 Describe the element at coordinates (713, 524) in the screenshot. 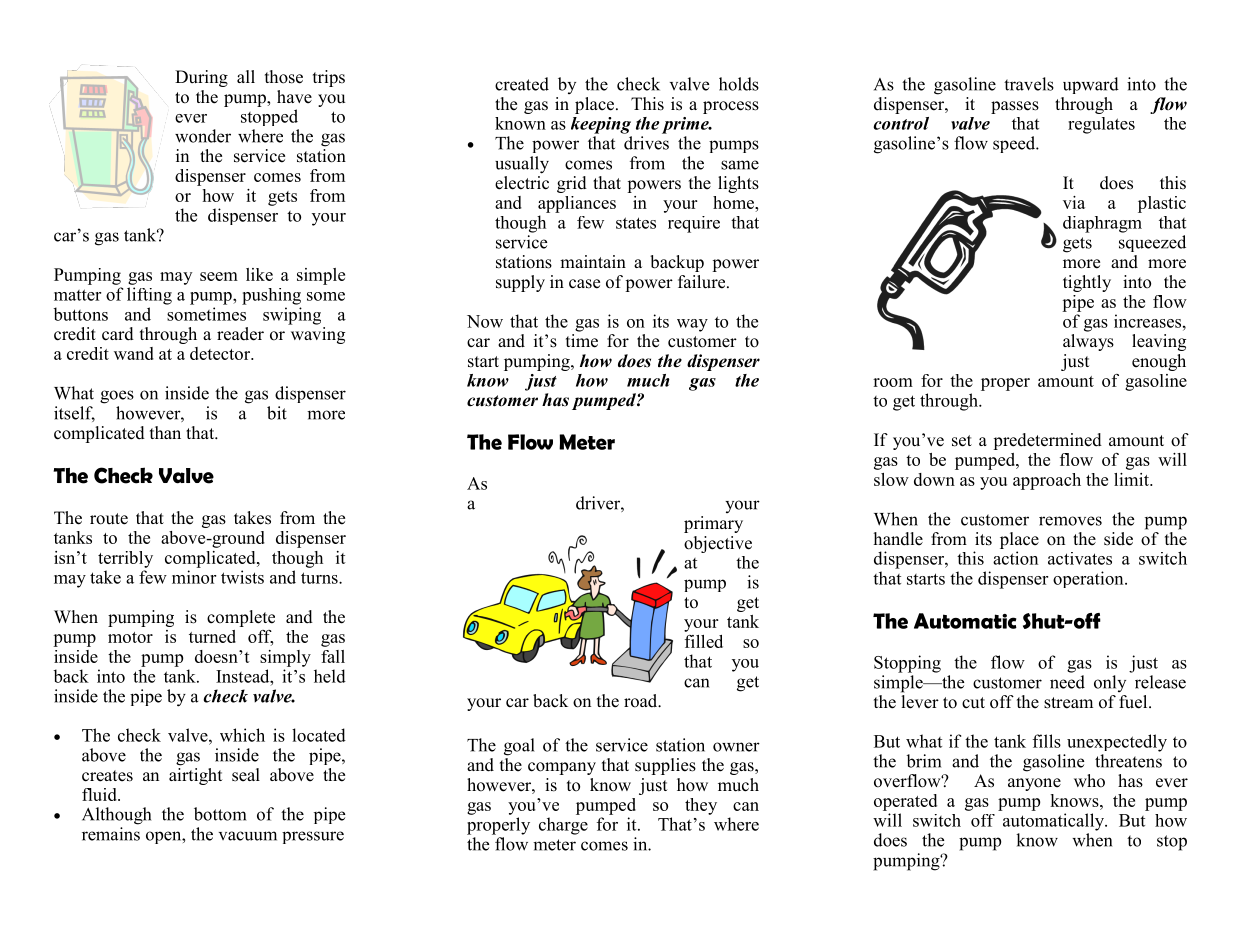

I see `primary` at that location.
